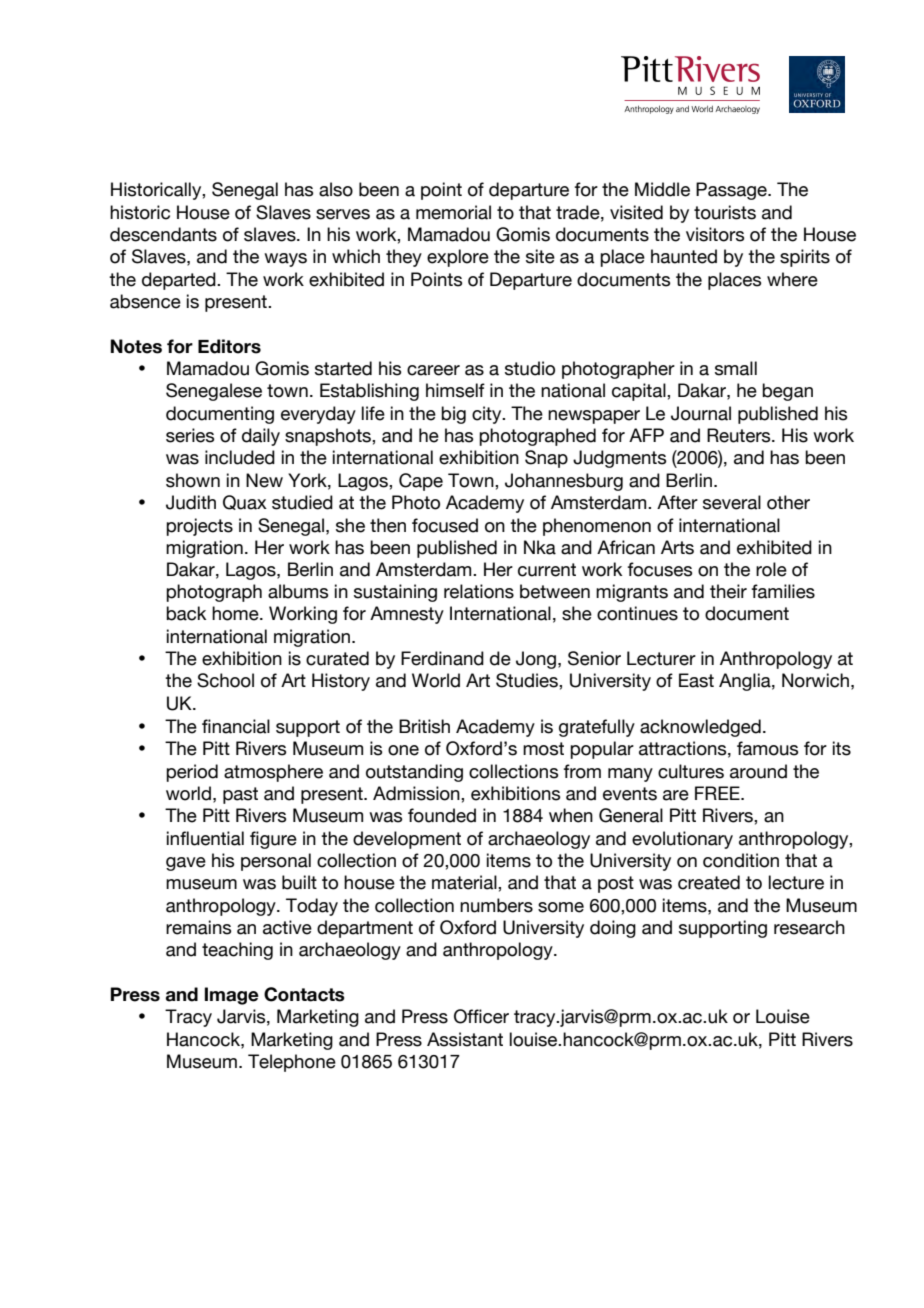  I want to click on memorial, so click(453, 212).
